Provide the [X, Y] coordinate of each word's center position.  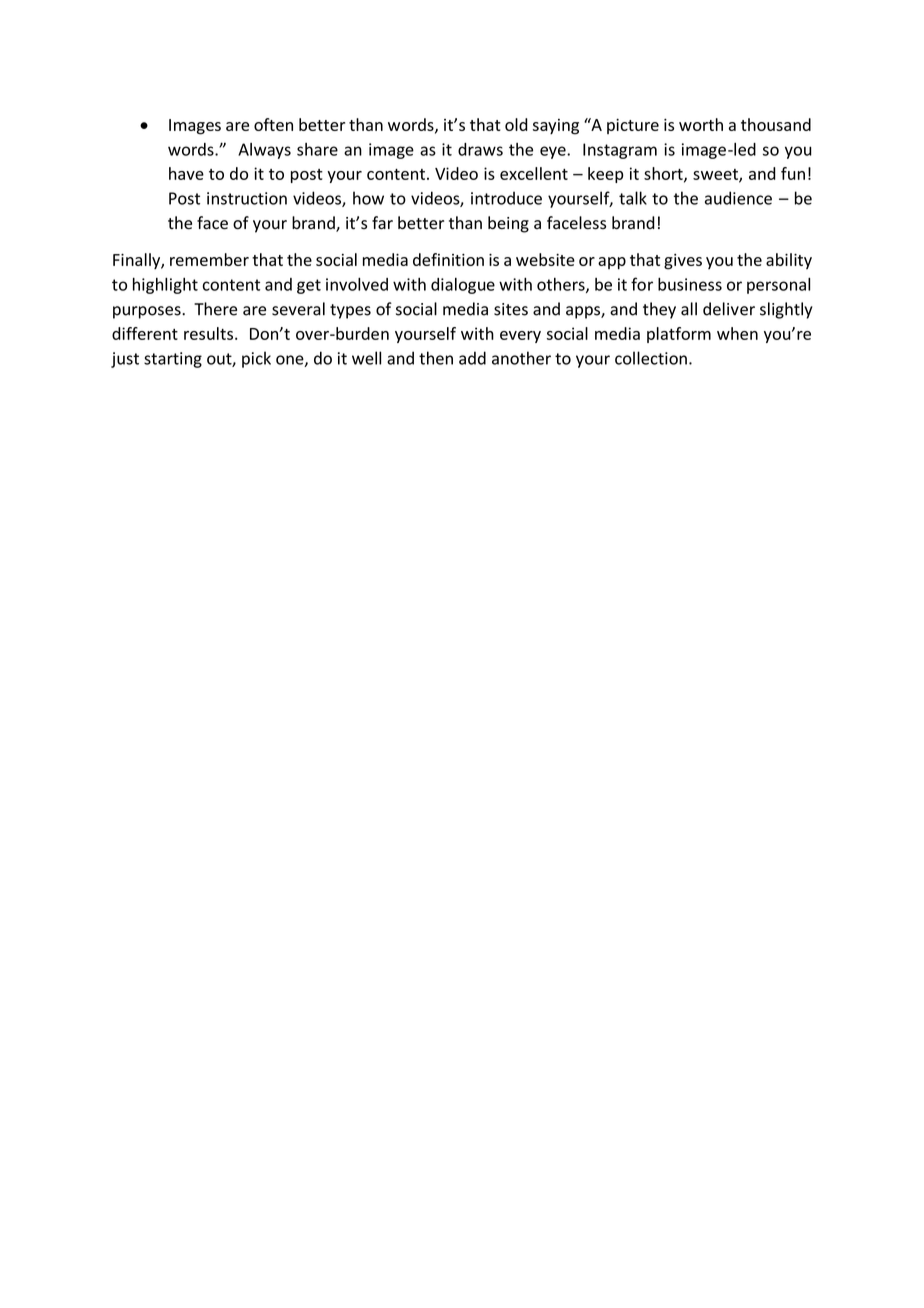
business [690, 284]
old [516, 124]
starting [173, 360]
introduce [506, 198]
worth [701, 124]
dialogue [463, 286]
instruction [247, 198]
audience [738, 198]
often [273, 124]
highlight [165, 286]
